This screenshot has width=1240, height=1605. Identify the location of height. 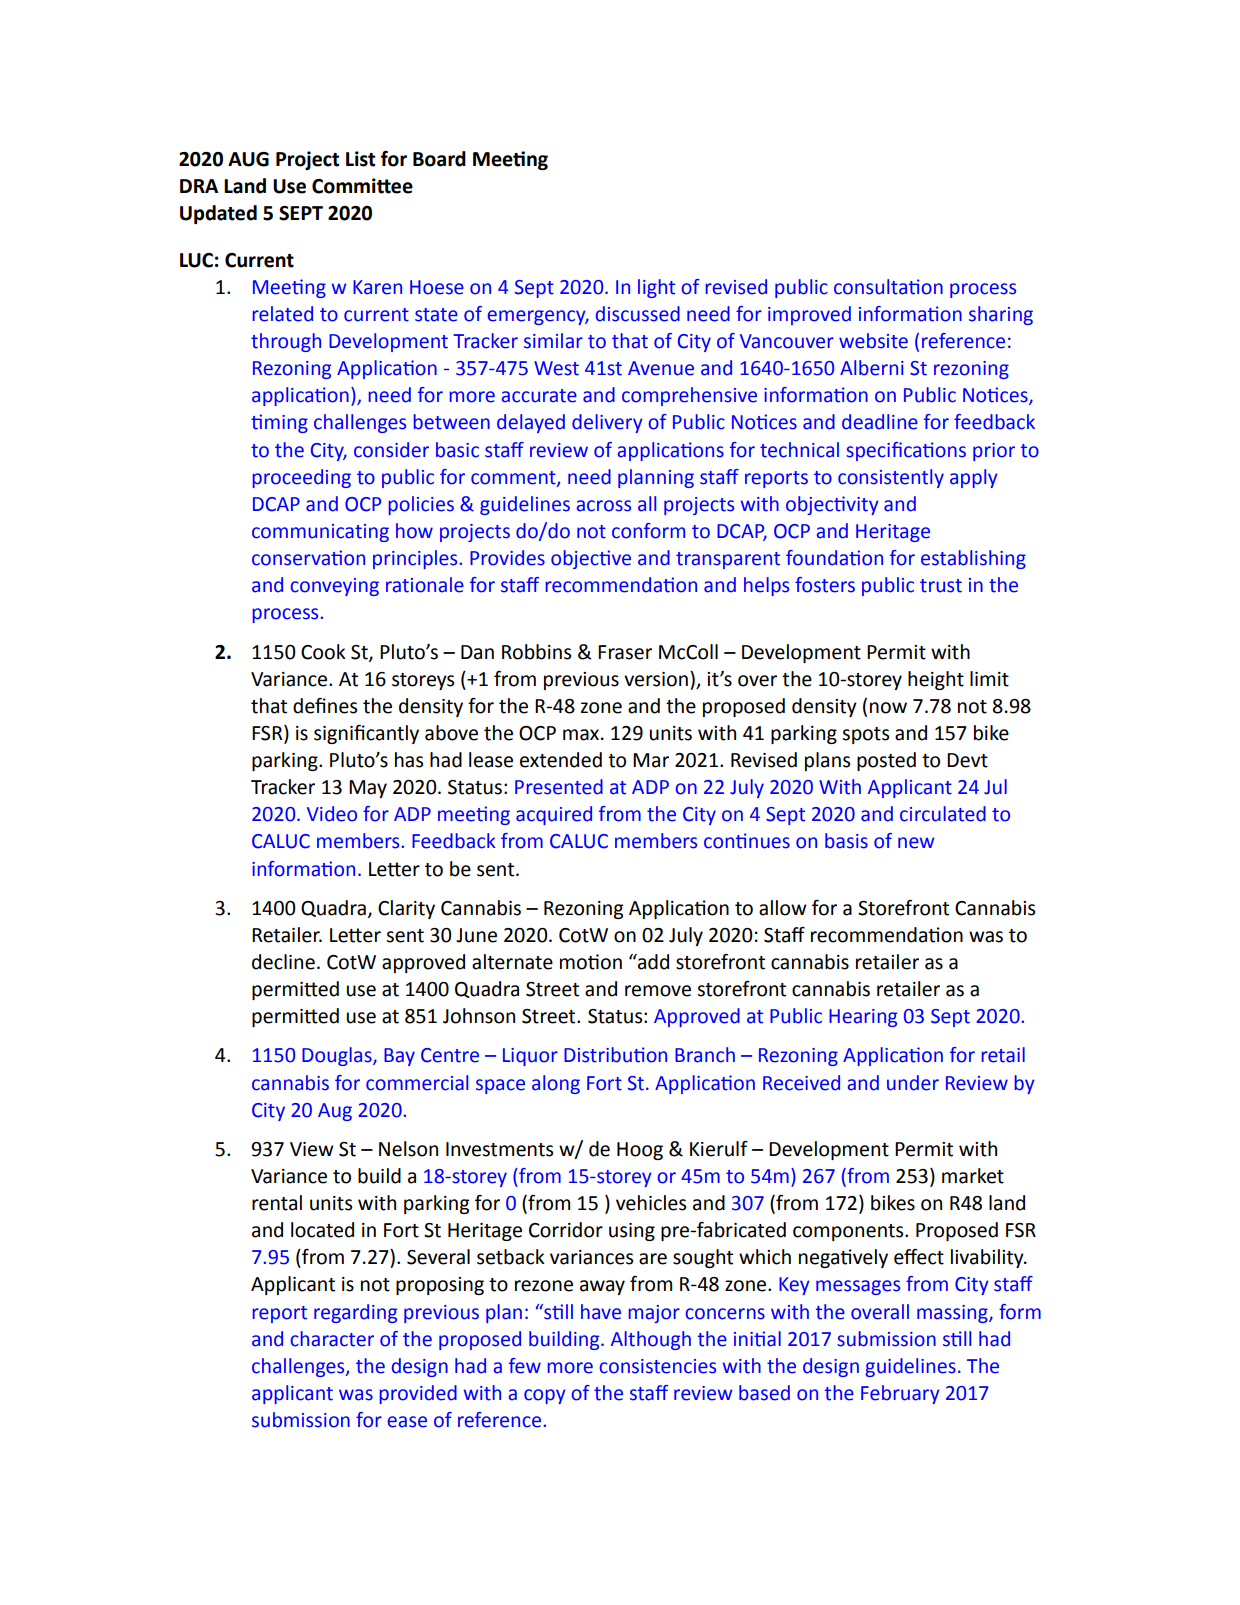
(936, 680).
